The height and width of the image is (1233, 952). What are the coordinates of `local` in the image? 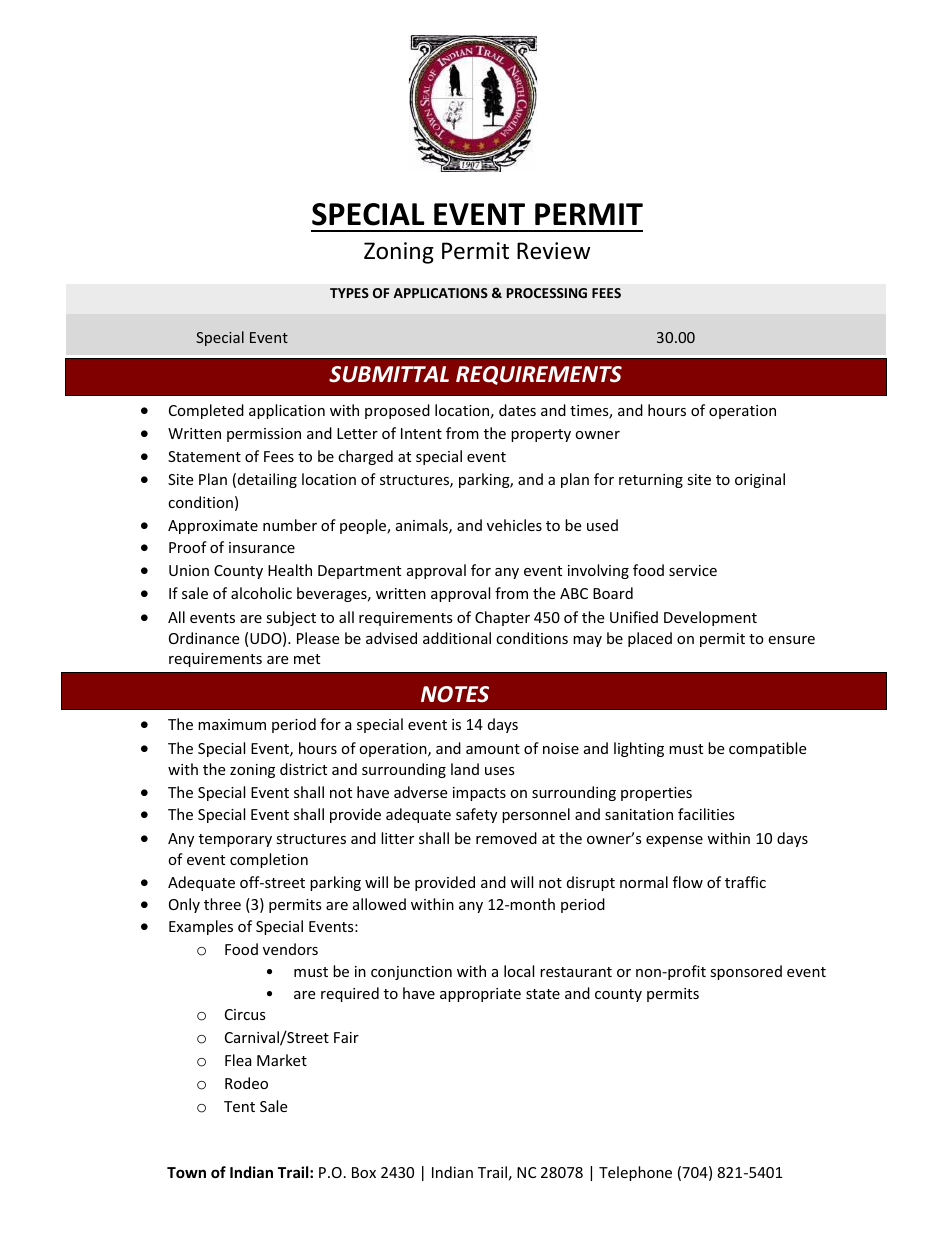 It's located at (519, 971).
